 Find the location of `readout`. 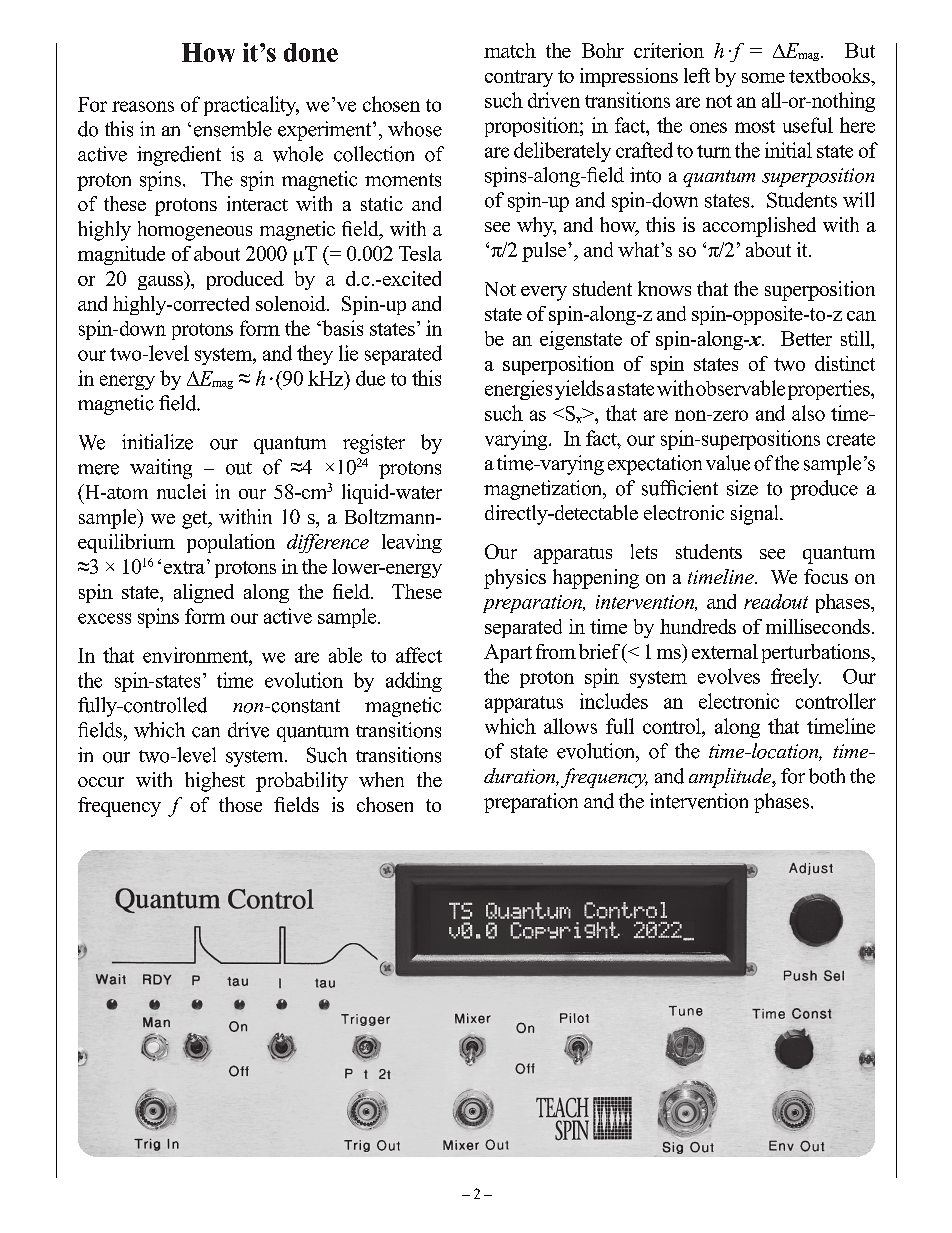

readout is located at coordinates (776, 601).
